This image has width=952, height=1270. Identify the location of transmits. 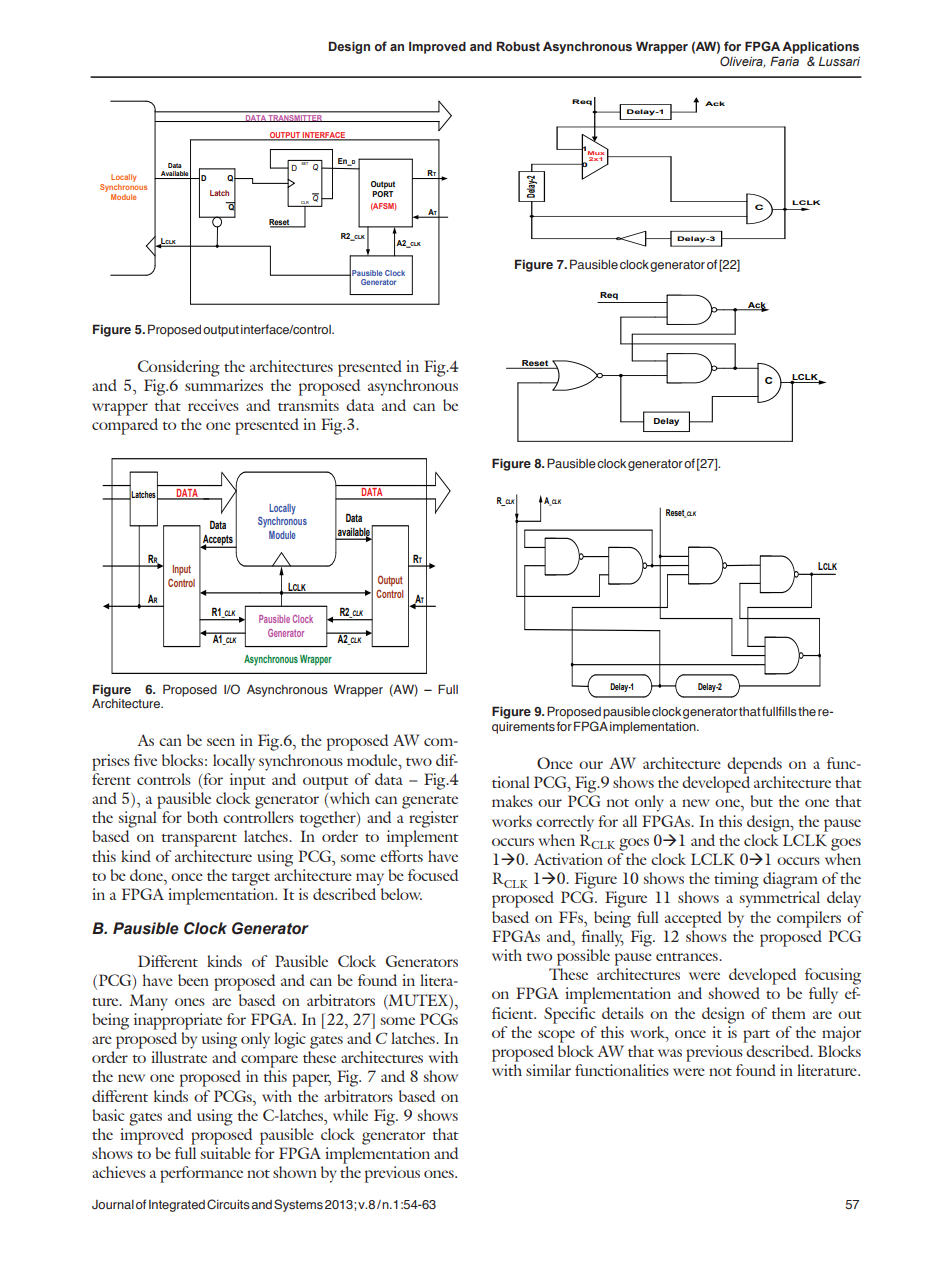
(308, 405).
